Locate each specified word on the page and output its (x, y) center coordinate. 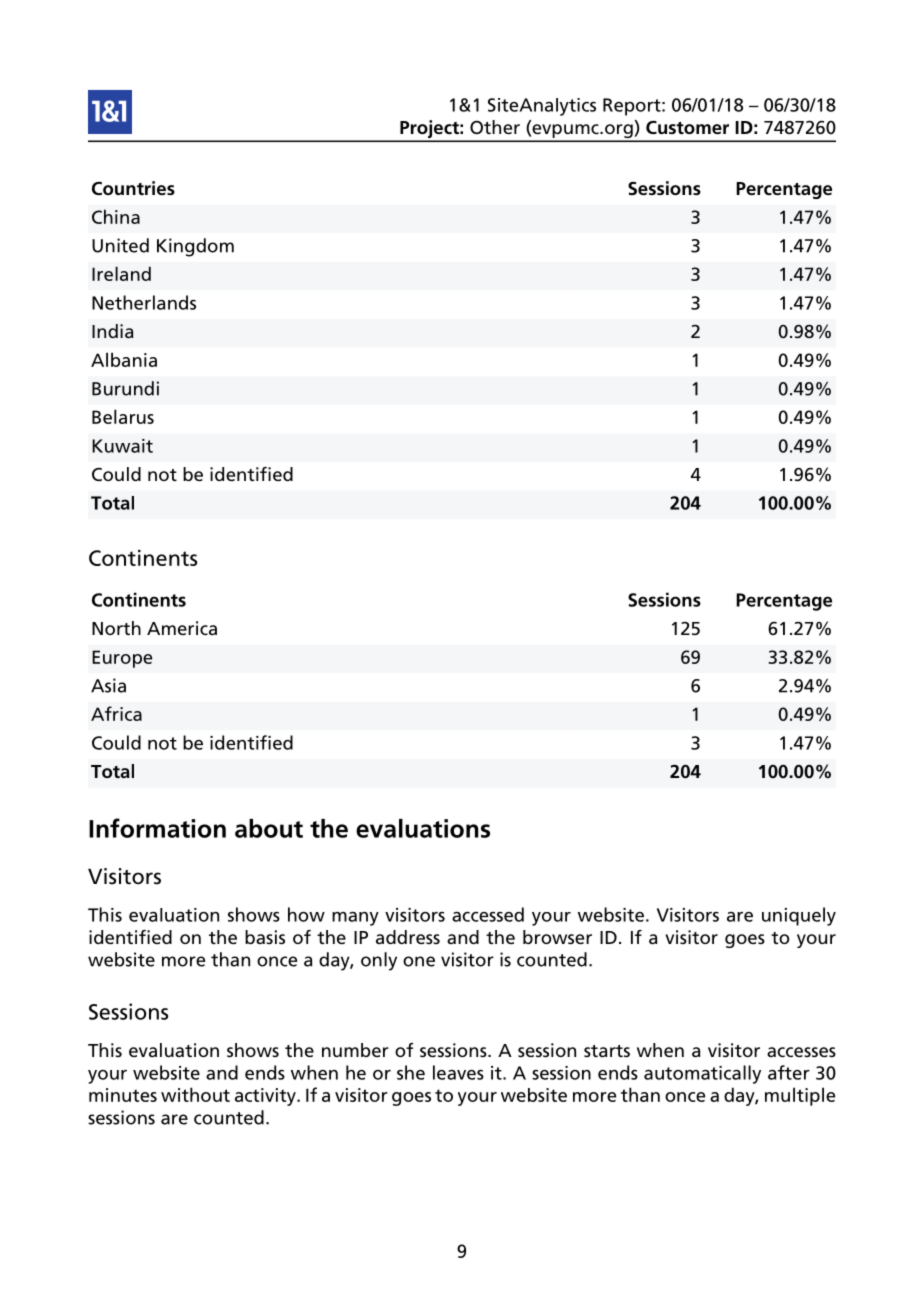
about (269, 828)
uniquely (799, 916)
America (182, 628)
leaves (458, 1072)
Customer (687, 127)
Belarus (123, 416)
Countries (133, 188)
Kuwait (122, 446)
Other (495, 127)
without (195, 1094)
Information (157, 828)
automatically (702, 1074)
